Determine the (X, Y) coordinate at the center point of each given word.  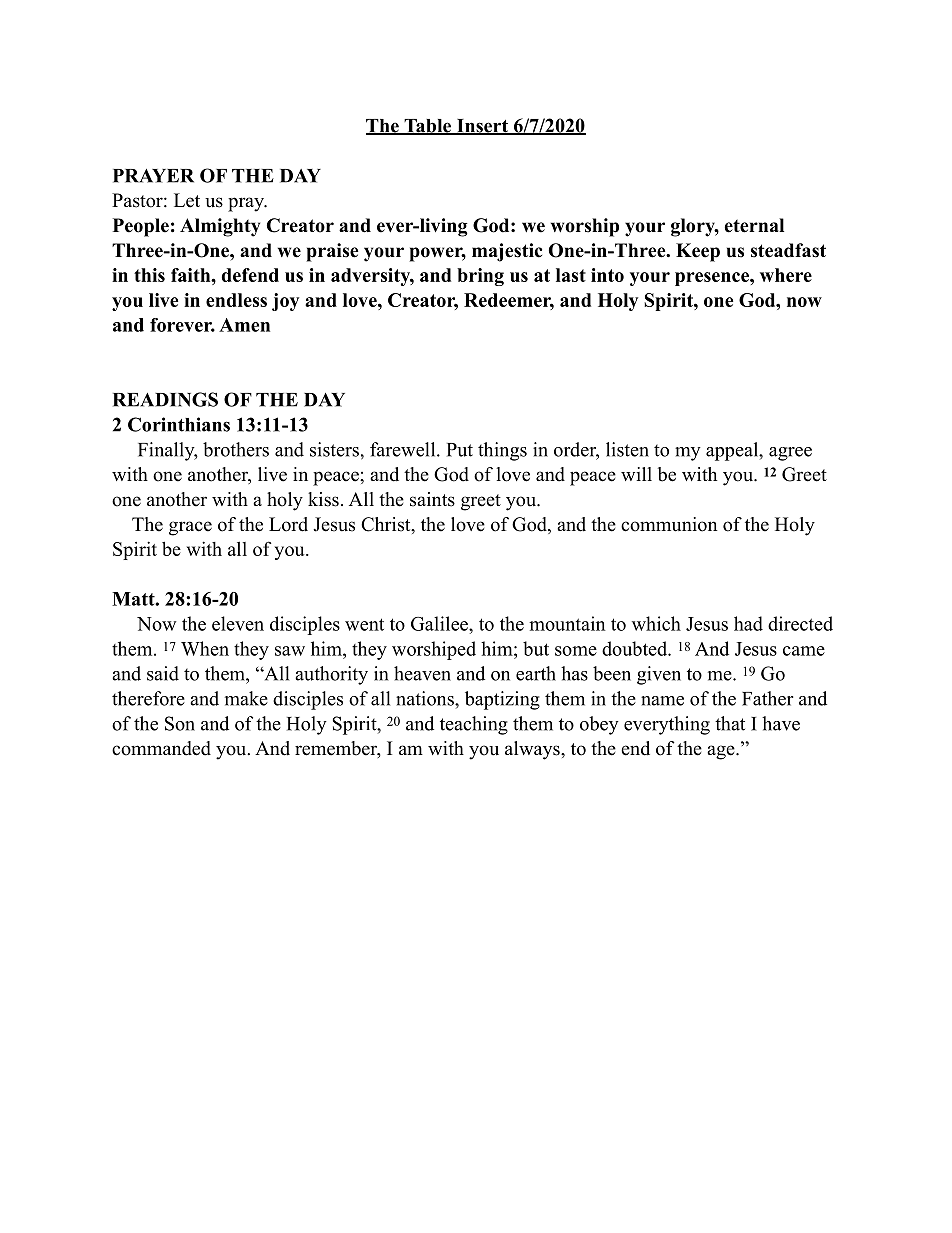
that (730, 723)
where (786, 275)
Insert (483, 127)
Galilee (440, 623)
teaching (474, 725)
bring (480, 277)
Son (180, 723)
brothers (236, 449)
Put (460, 450)
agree (790, 454)
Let (187, 200)
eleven (238, 623)
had (748, 623)
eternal (754, 225)
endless (236, 300)
